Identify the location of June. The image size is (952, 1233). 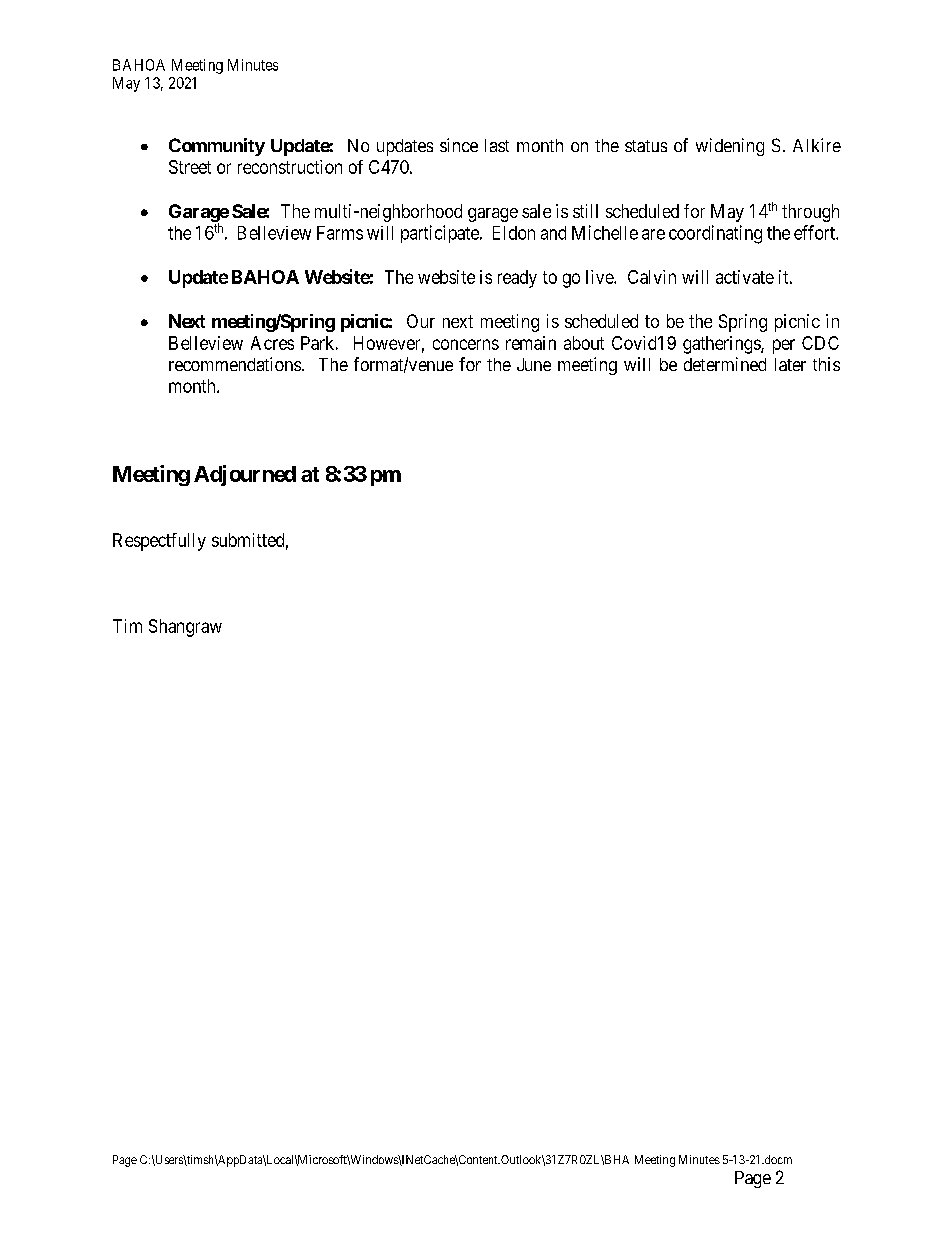
(534, 364).
